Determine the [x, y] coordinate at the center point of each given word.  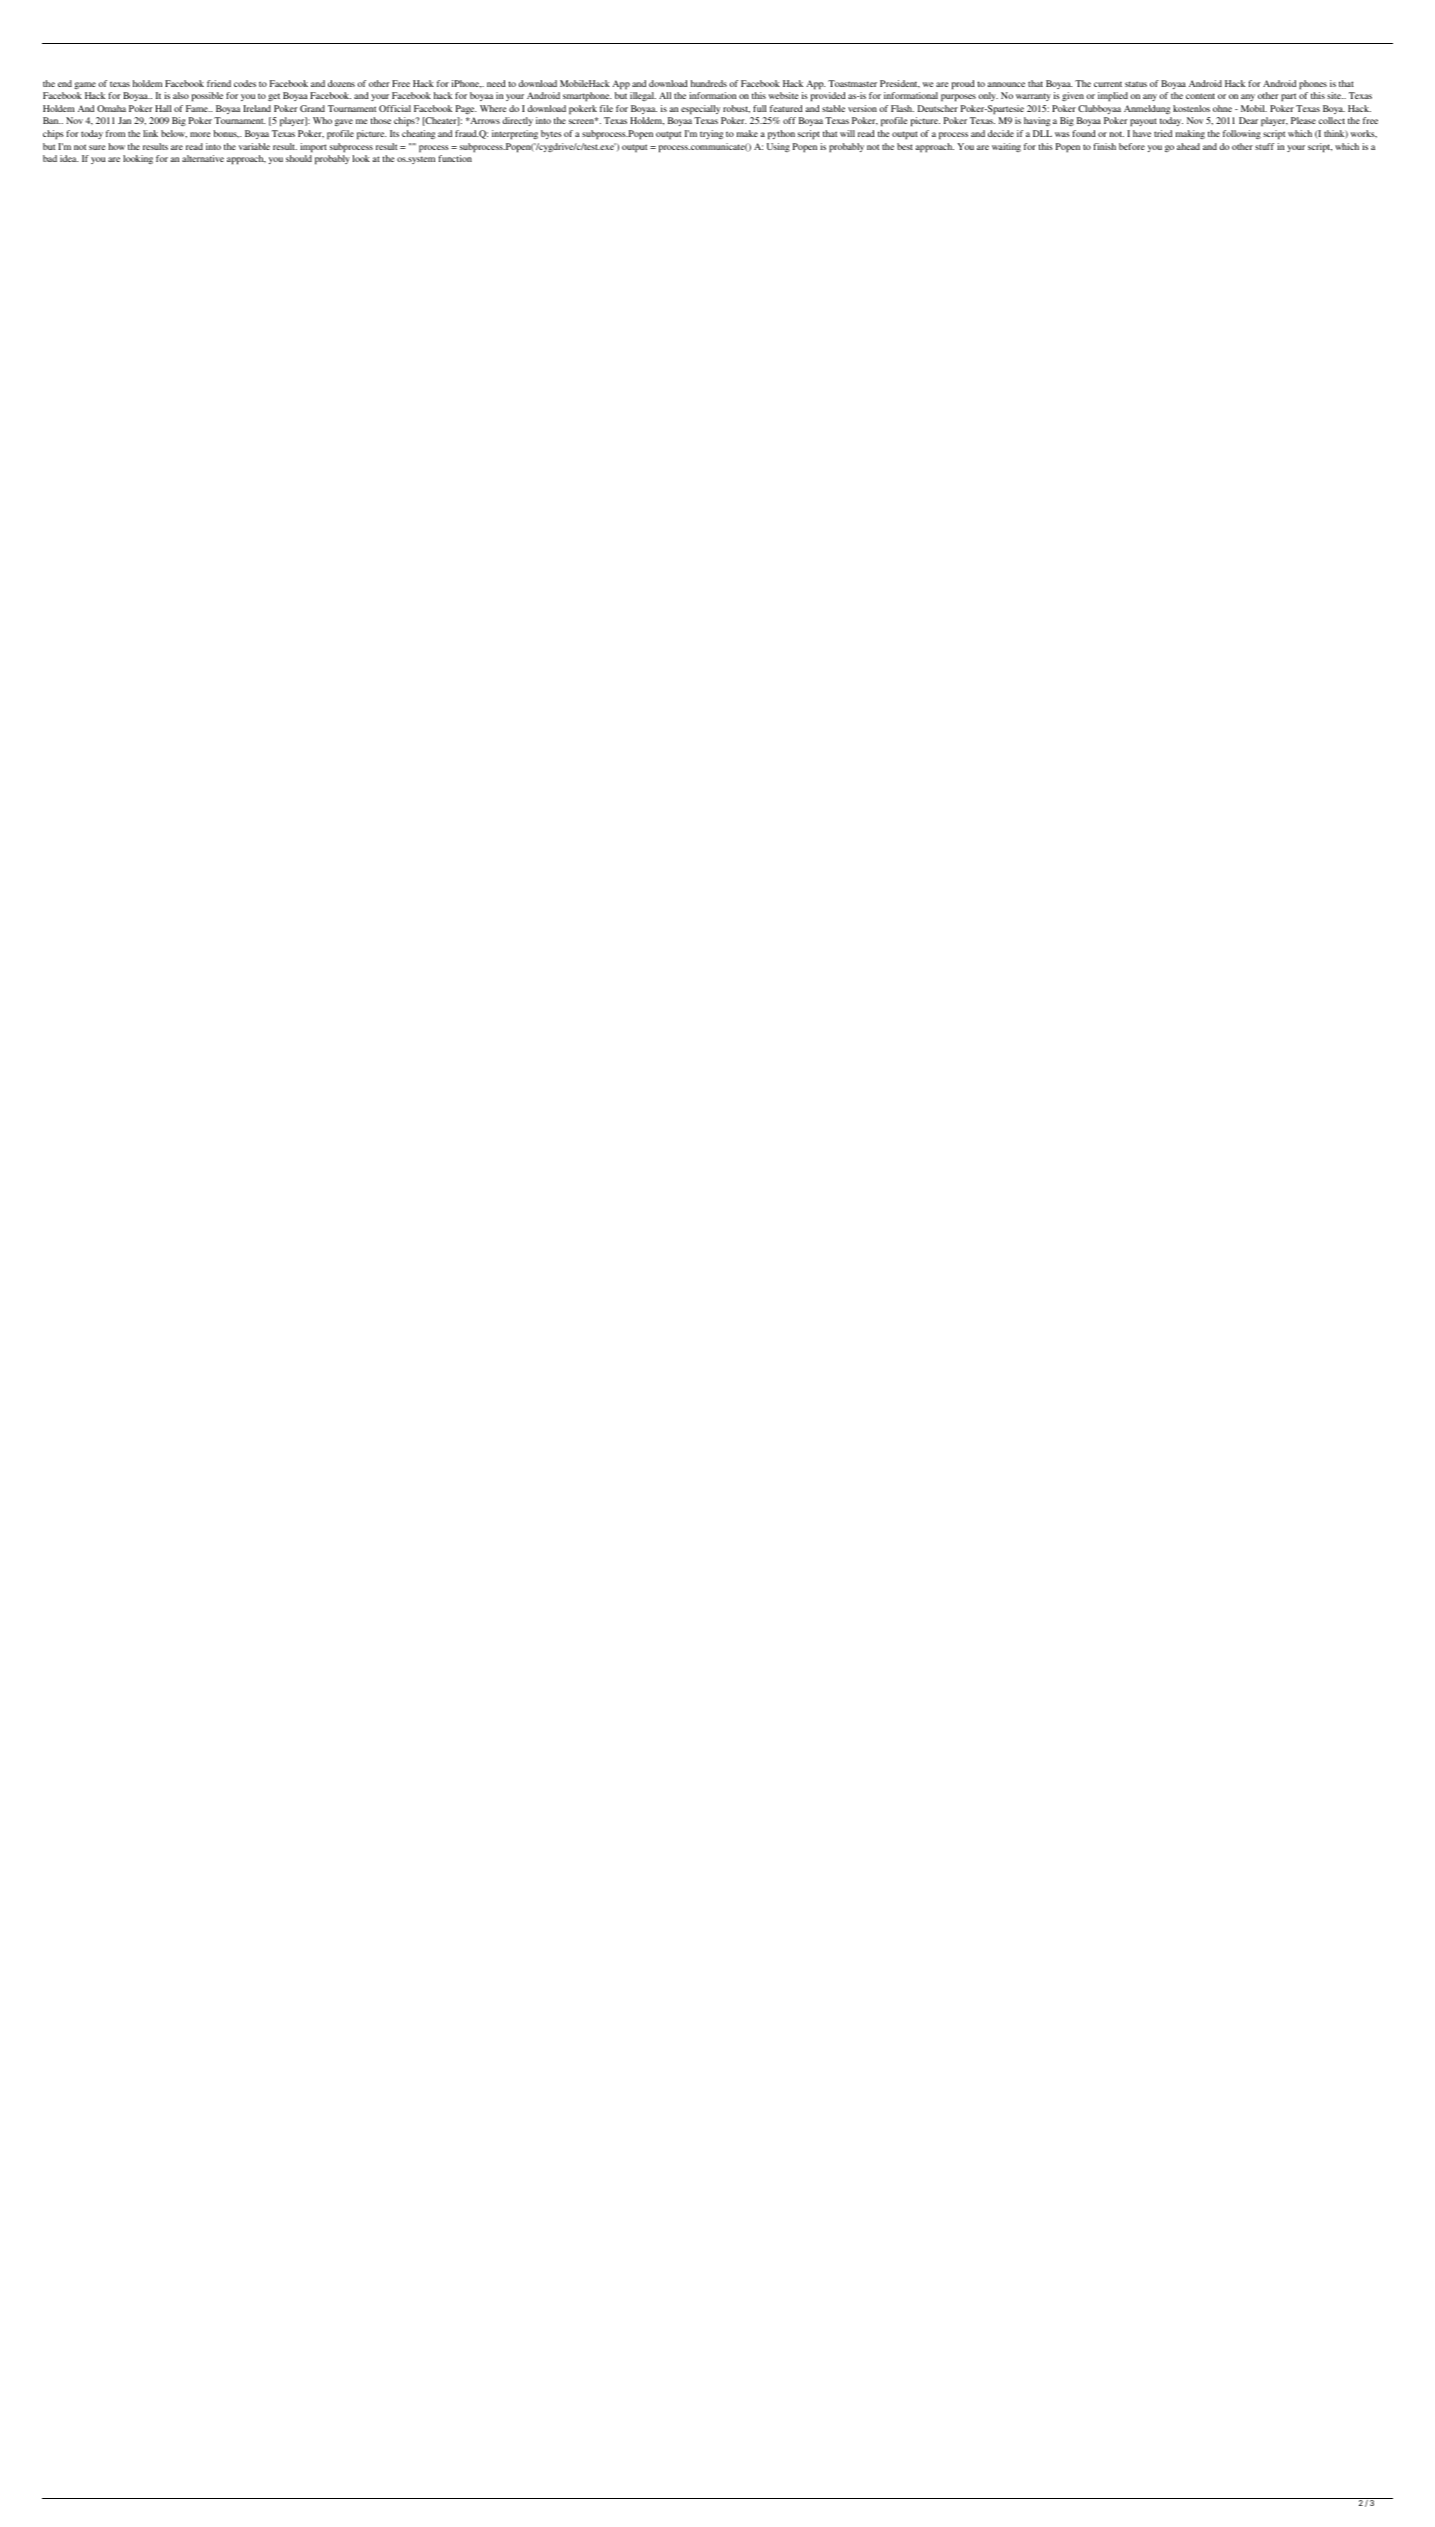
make [747, 133]
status [1136, 84]
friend [219, 83]
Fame [198, 108]
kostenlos [1191, 108]
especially [700, 109]
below [174, 134]
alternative [203, 158]
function [455, 158]
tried [1163, 133]
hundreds [709, 83]
